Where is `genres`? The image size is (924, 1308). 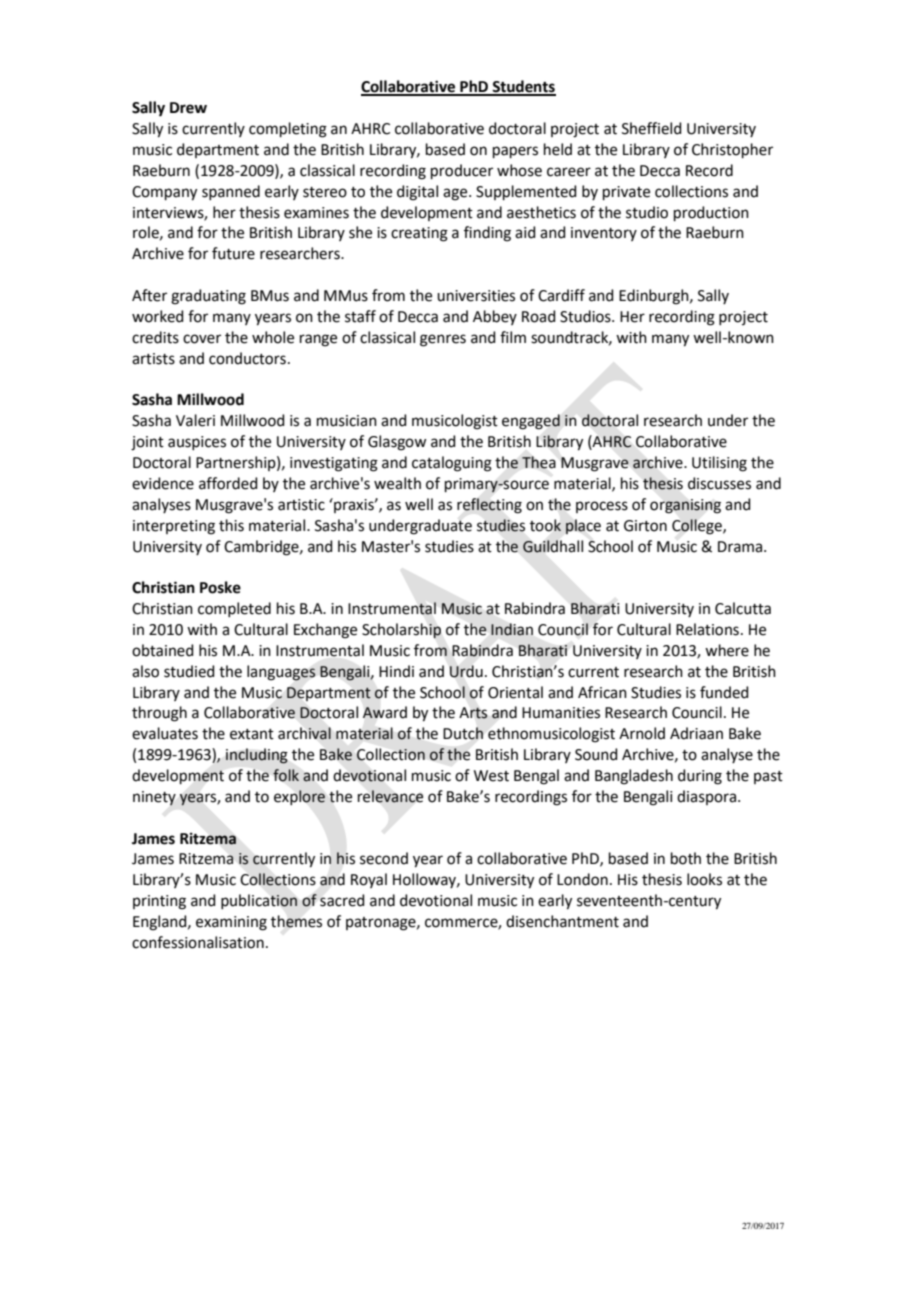
genres is located at coordinates (443, 340).
